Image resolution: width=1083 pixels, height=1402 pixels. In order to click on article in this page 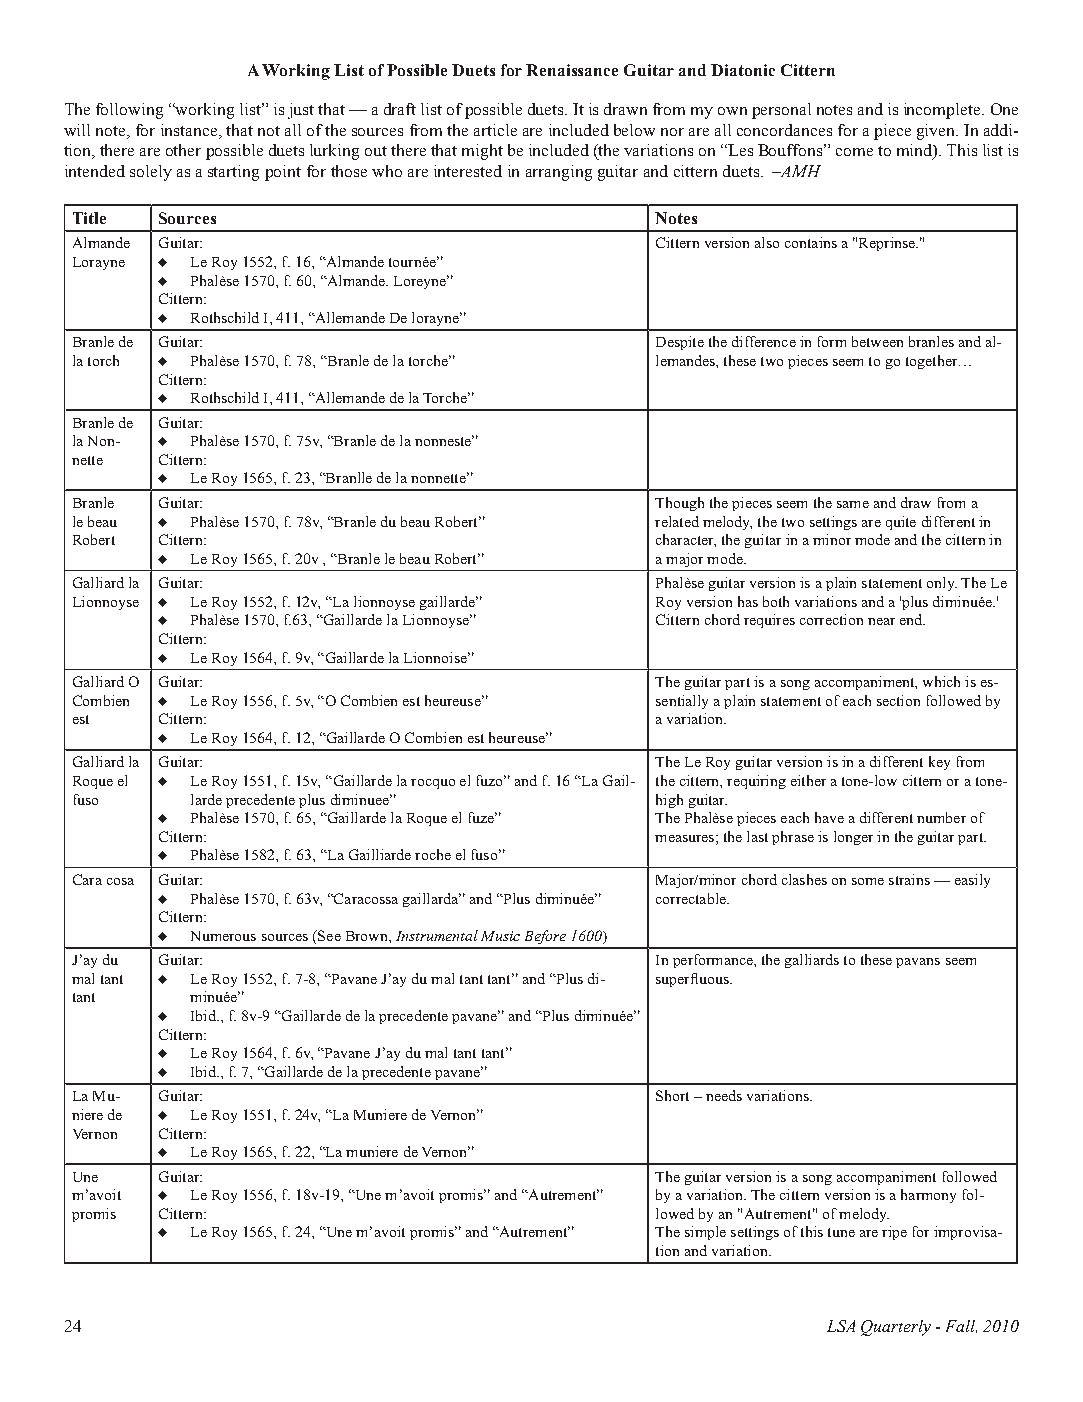, I will do `click(495, 130)`.
